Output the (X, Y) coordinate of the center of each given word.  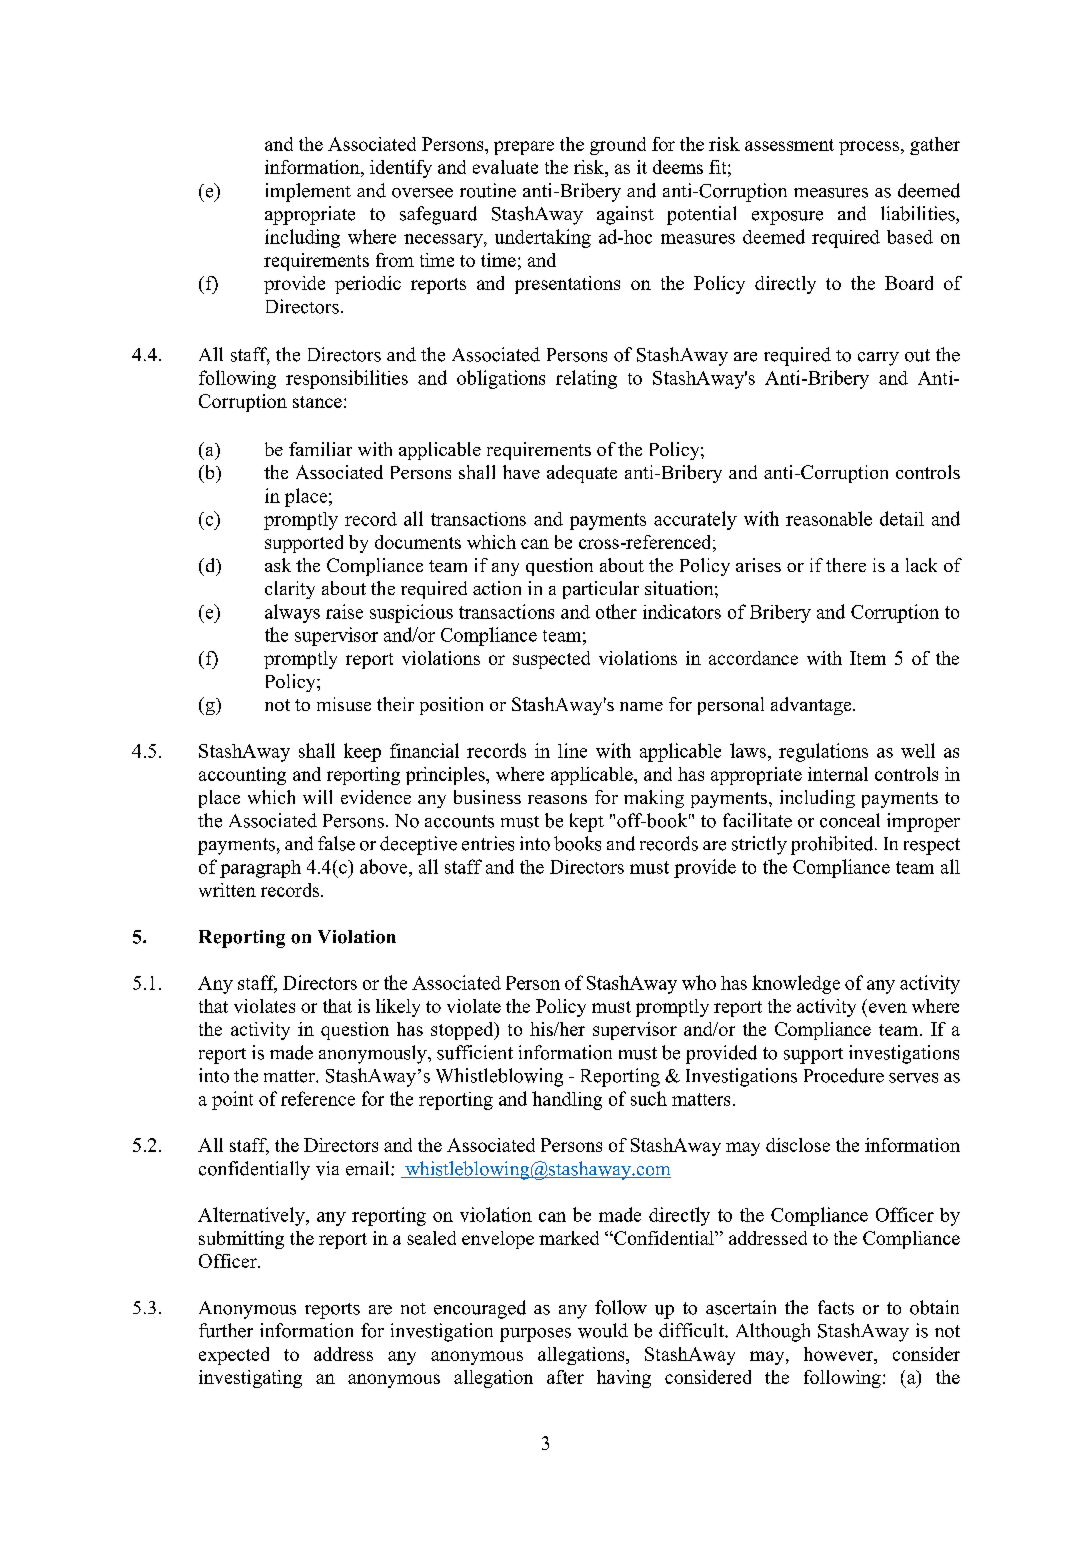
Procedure (844, 1075)
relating (586, 379)
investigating (250, 1379)
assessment (789, 145)
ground (618, 146)
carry (878, 359)
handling (567, 1100)
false (336, 843)
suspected (551, 660)
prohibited (833, 845)
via (327, 1168)
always (292, 613)
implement (308, 192)
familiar (320, 449)
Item (868, 658)
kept (587, 822)
